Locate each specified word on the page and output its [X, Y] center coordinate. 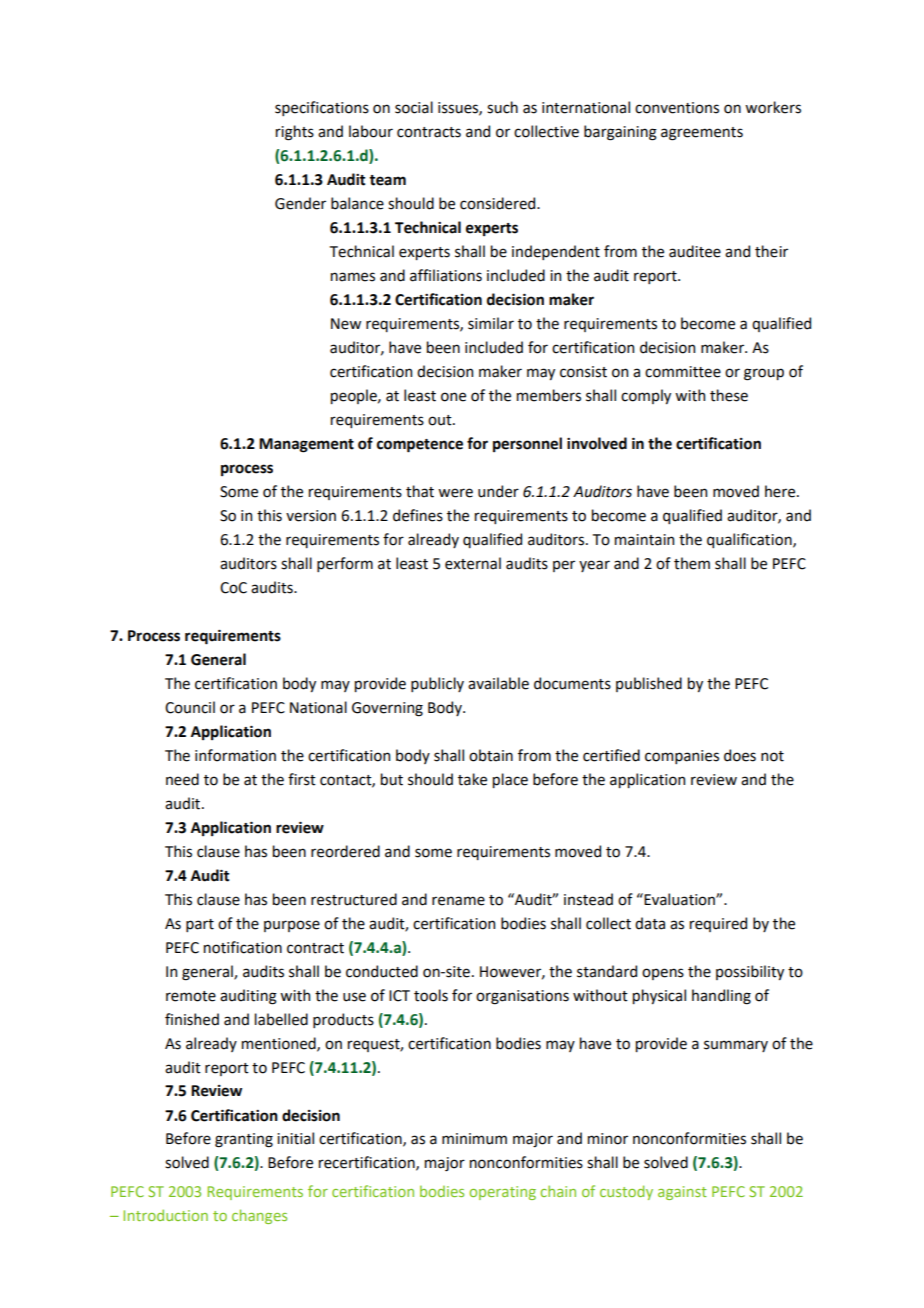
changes [259, 1216]
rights [295, 133]
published [649, 684]
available [498, 683]
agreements [702, 134]
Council [190, 707]
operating [502, 1193]
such [502, 107]
